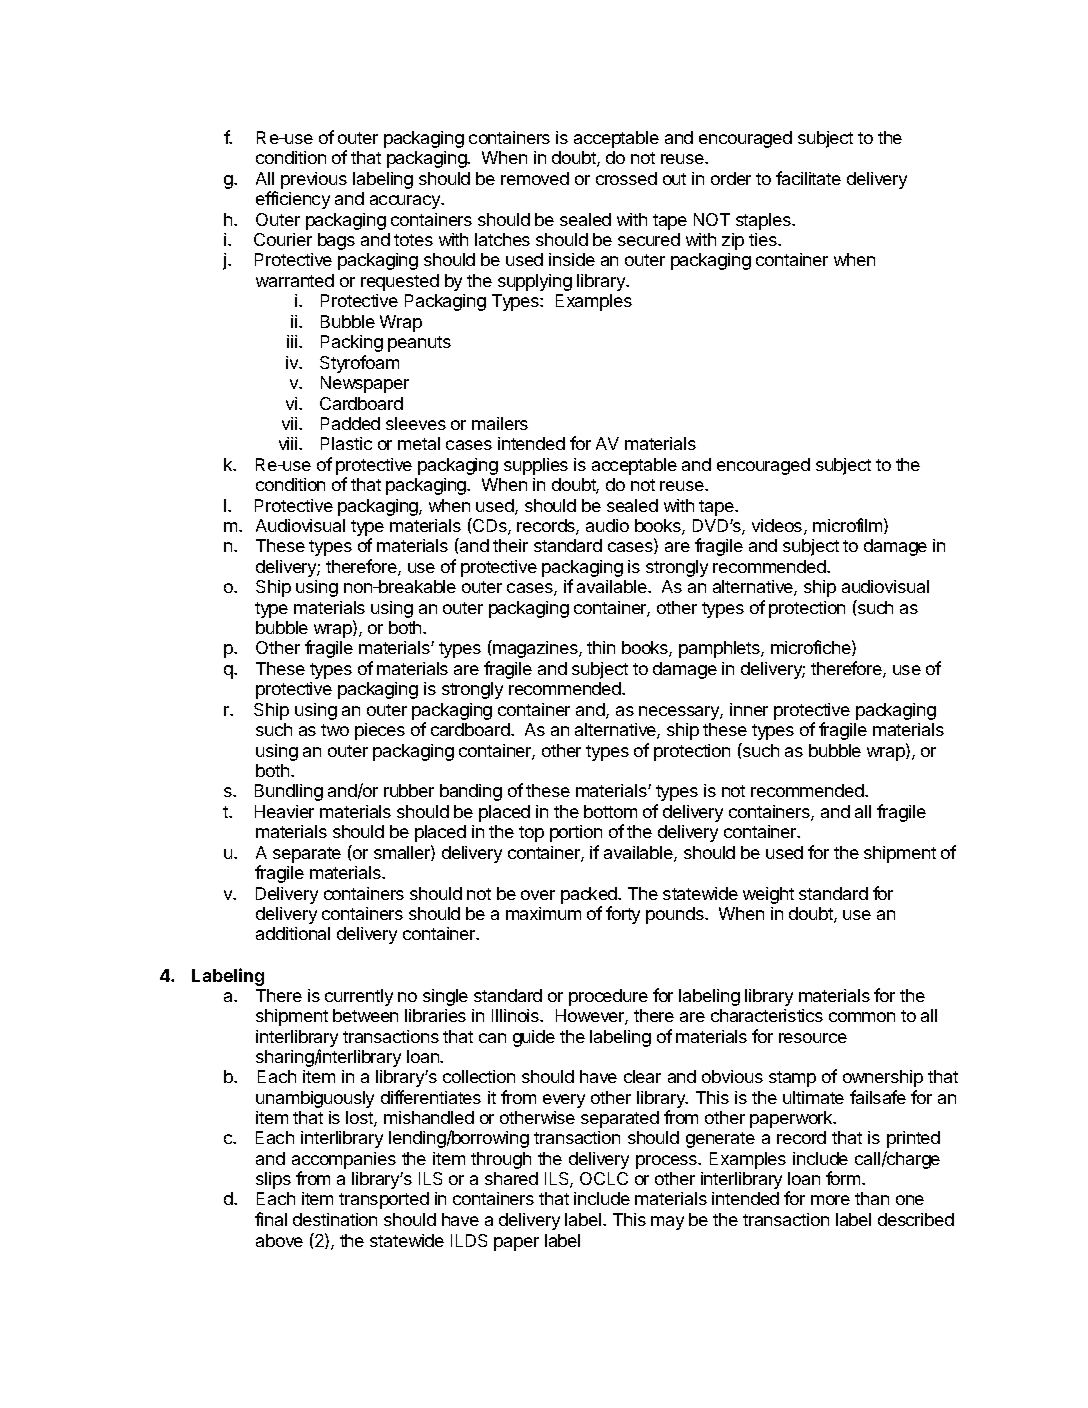 Image resolution: width=1088 pixels, height=1408 pixels. Describe the element at coordinates (749, 709) in the screenshot. I see `inner` at that location.
